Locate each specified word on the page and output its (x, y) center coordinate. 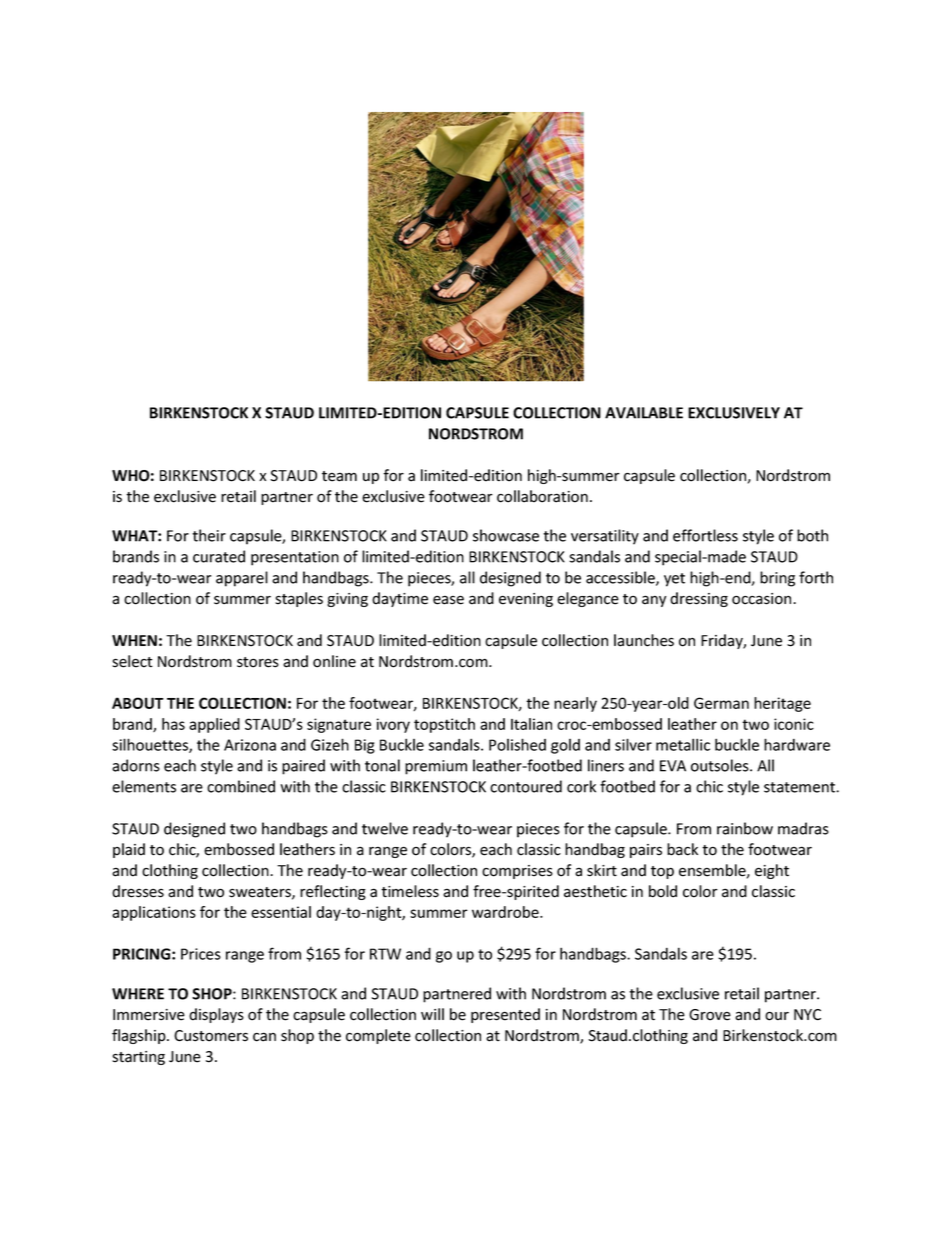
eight (772, 871)
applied (214, 725)
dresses (138, 891)
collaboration (542, 496)
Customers (211, 1036)
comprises (517, 872)
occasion (763, 599)
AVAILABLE (644, 413)
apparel (242, 579)
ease (448, 600)
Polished (517, 744)
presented (505, 1015)
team (339, 476)
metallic (683, 744)
